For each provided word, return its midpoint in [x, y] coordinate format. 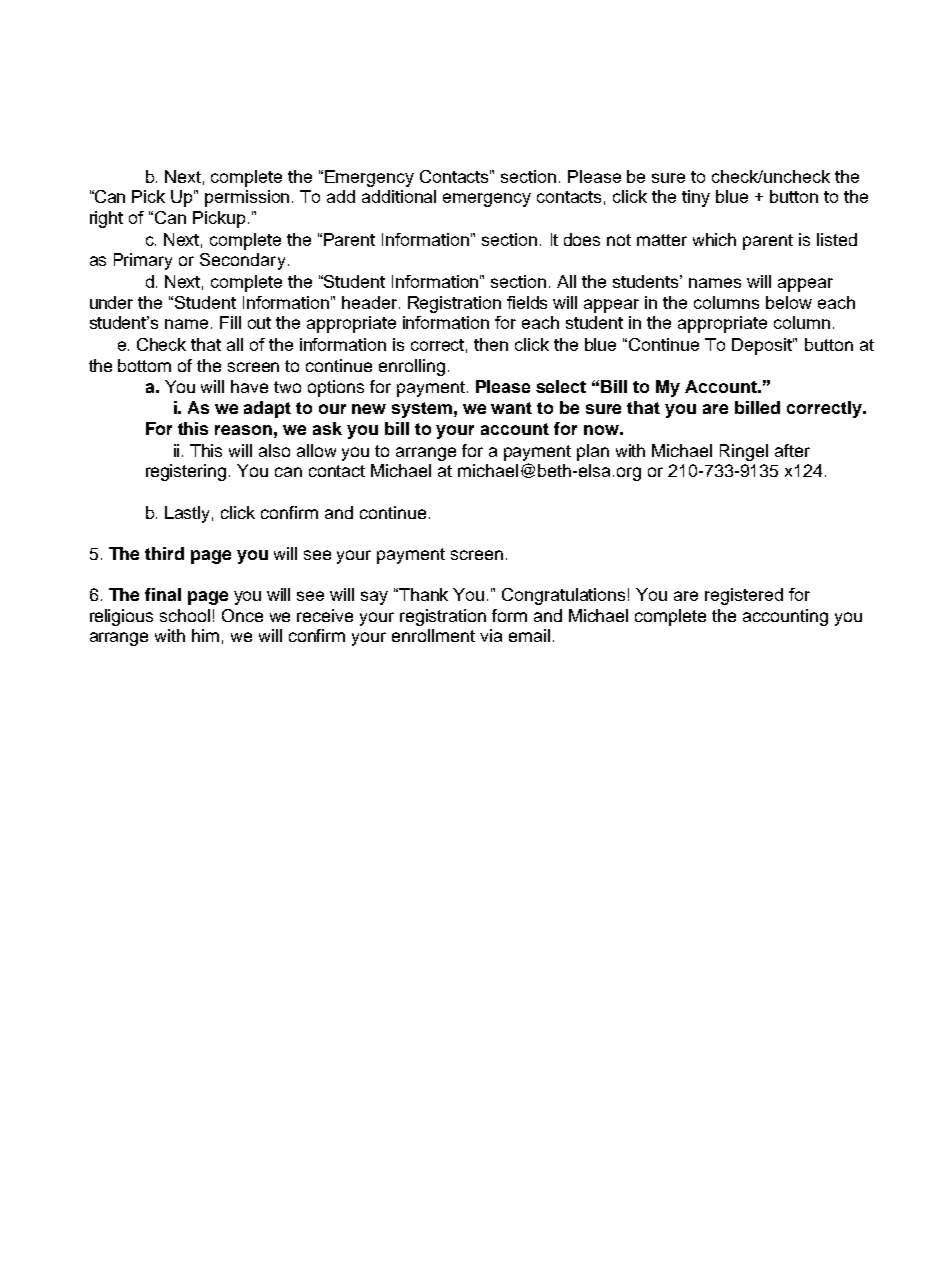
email [529, 635]
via [491, 635]
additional [399, 196]
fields [527, 302]
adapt [267, 409]
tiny [696, 198]
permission [249, 198]
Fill [230, 322]
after [792, 450]
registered [744, 596]
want [511, 408]
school [185, 615]
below [789, 302]
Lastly [189, 514]
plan [593, 452]
